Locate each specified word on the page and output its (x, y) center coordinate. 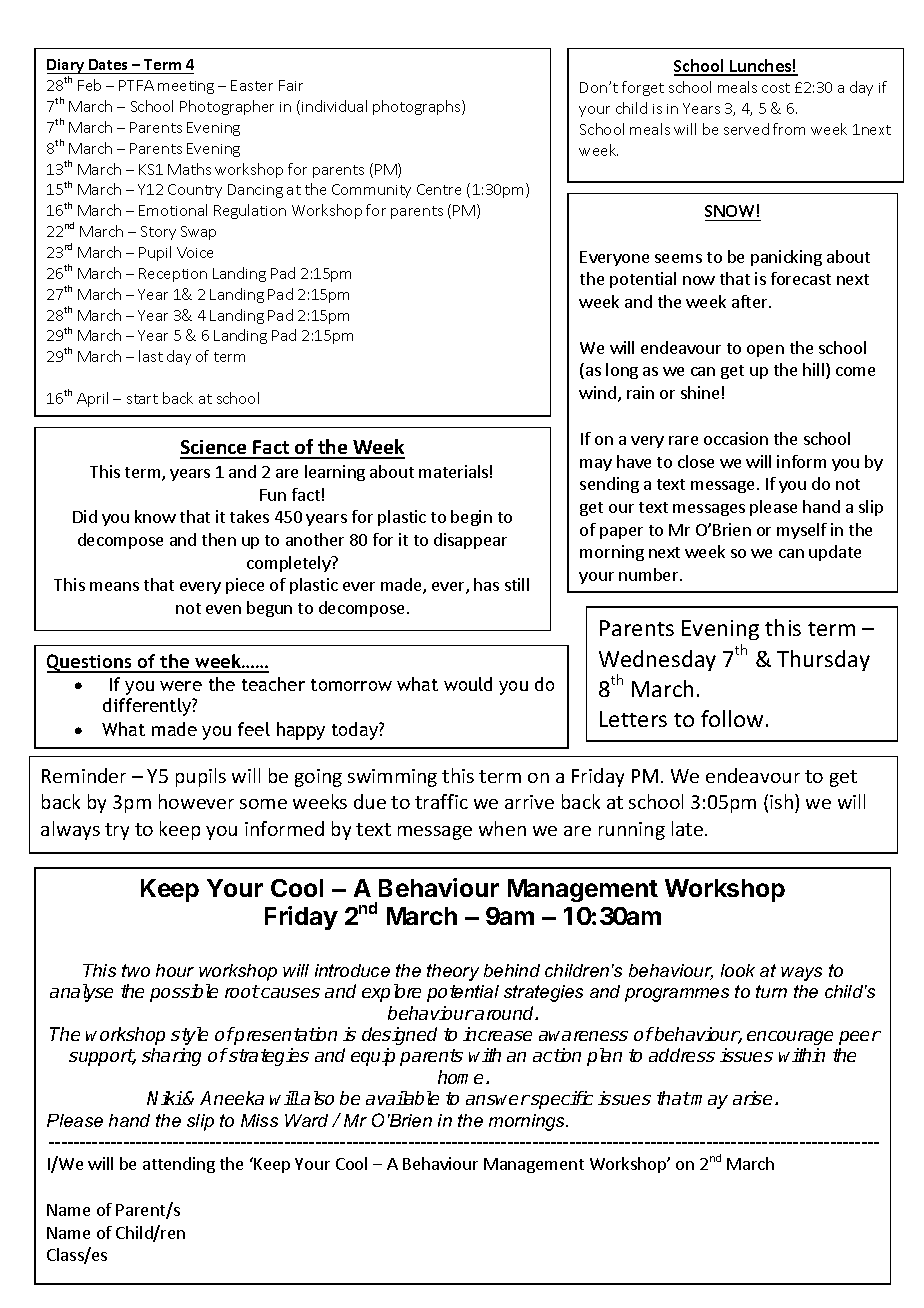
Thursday (823, 660)
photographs (418, 107)
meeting (186, 87)
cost (776, 88)
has (486, 584)
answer (498, 1100)
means (114, 586)
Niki (165, 1098)
